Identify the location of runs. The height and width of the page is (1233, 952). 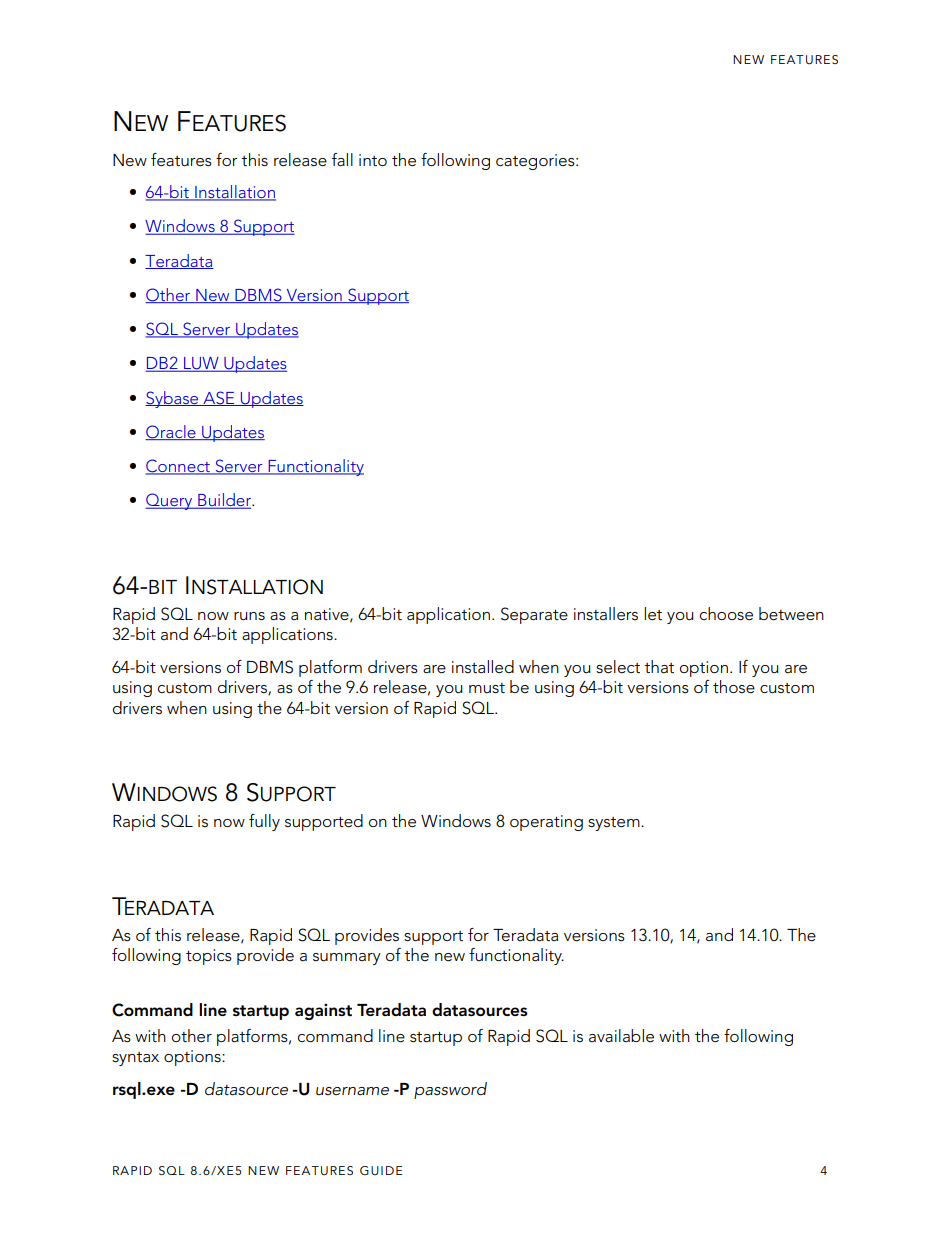
(249, 616).
